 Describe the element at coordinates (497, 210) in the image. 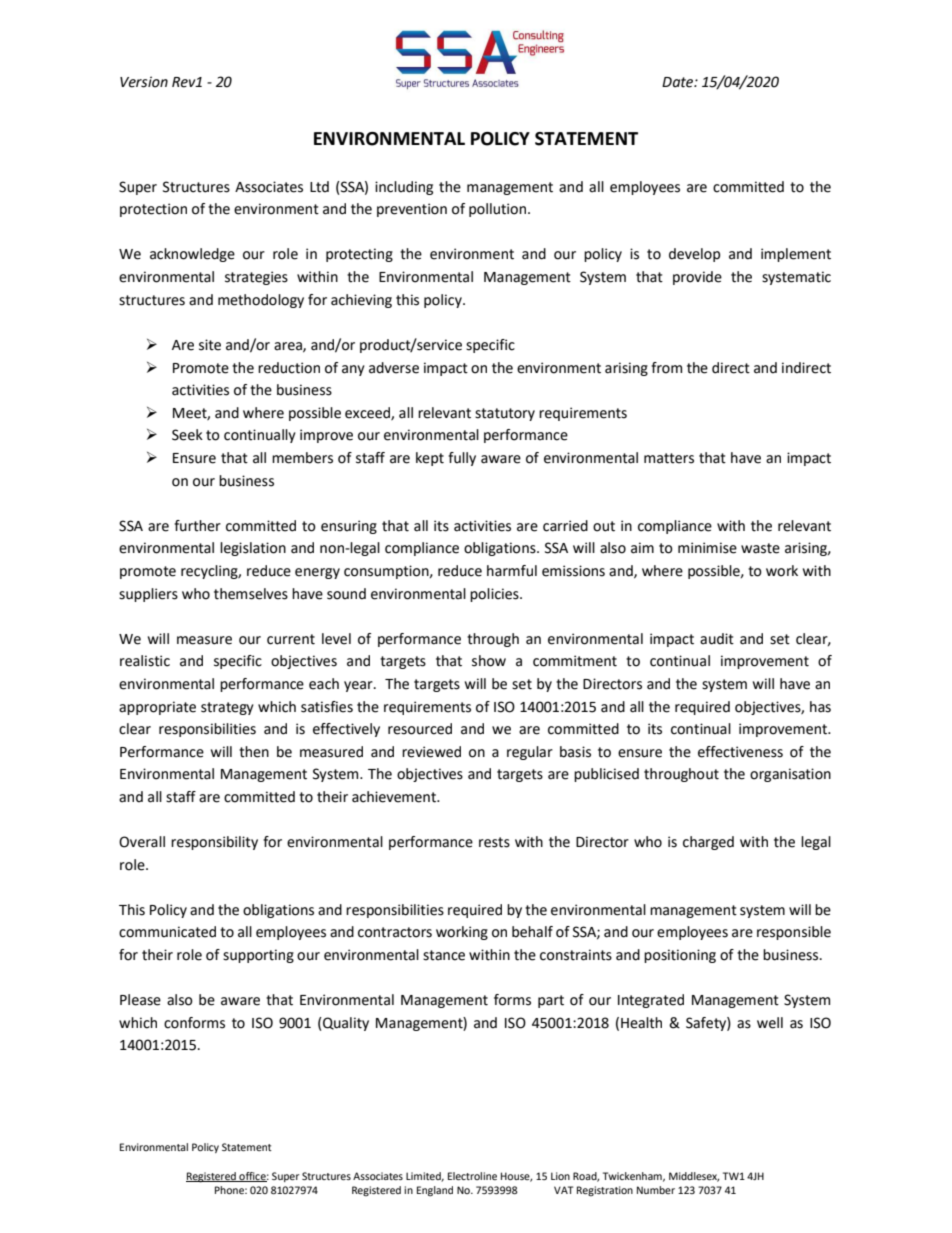

I see `pollution` at that location.
